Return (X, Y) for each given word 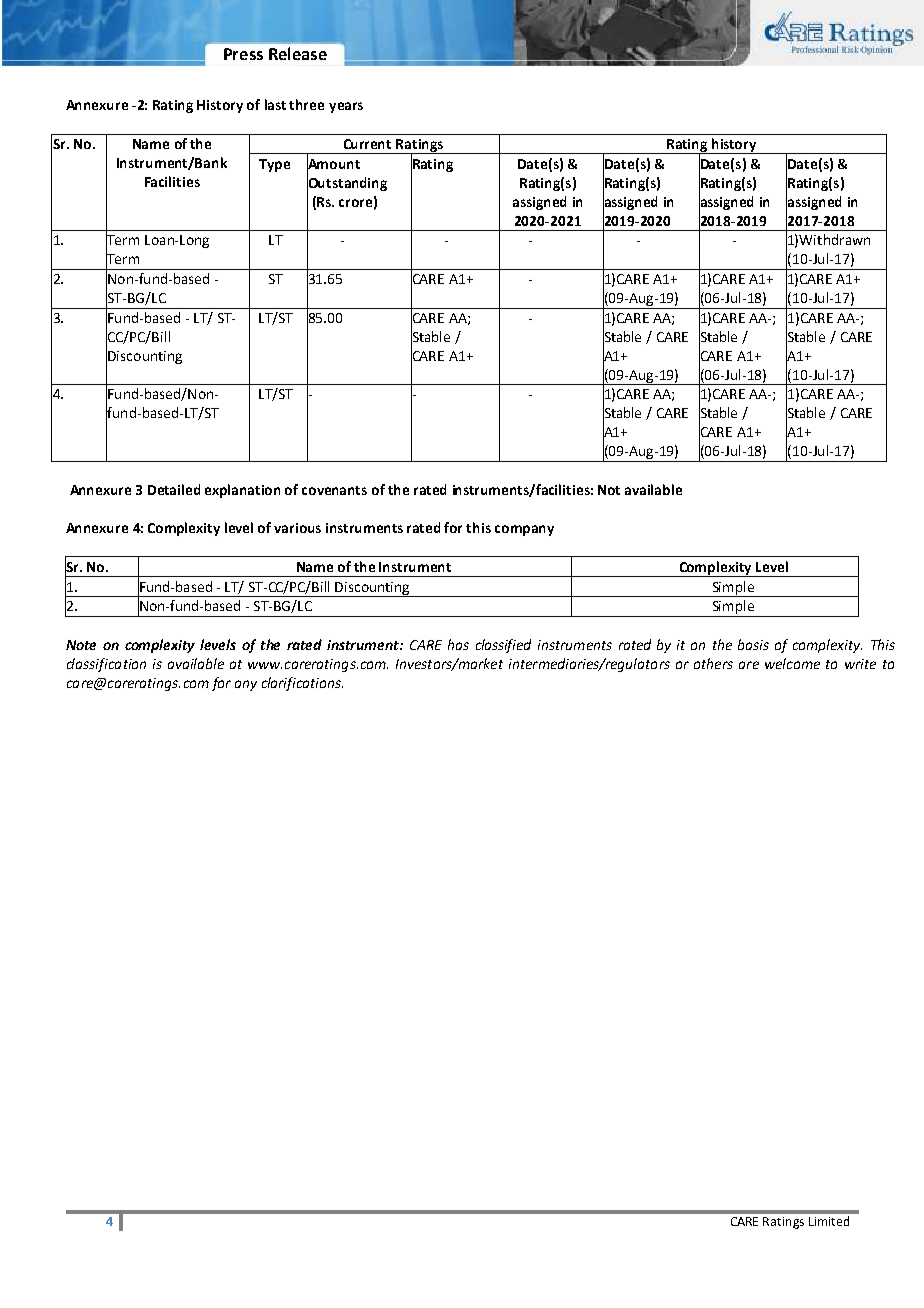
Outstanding (347, 183)
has (458, 644)
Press (243, 54)
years (346, 107)
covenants (334, 490)
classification (106, 665)
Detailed (174, 489)
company (524, 530)
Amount (333, 164)
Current (367, 144)
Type (274, 165)
